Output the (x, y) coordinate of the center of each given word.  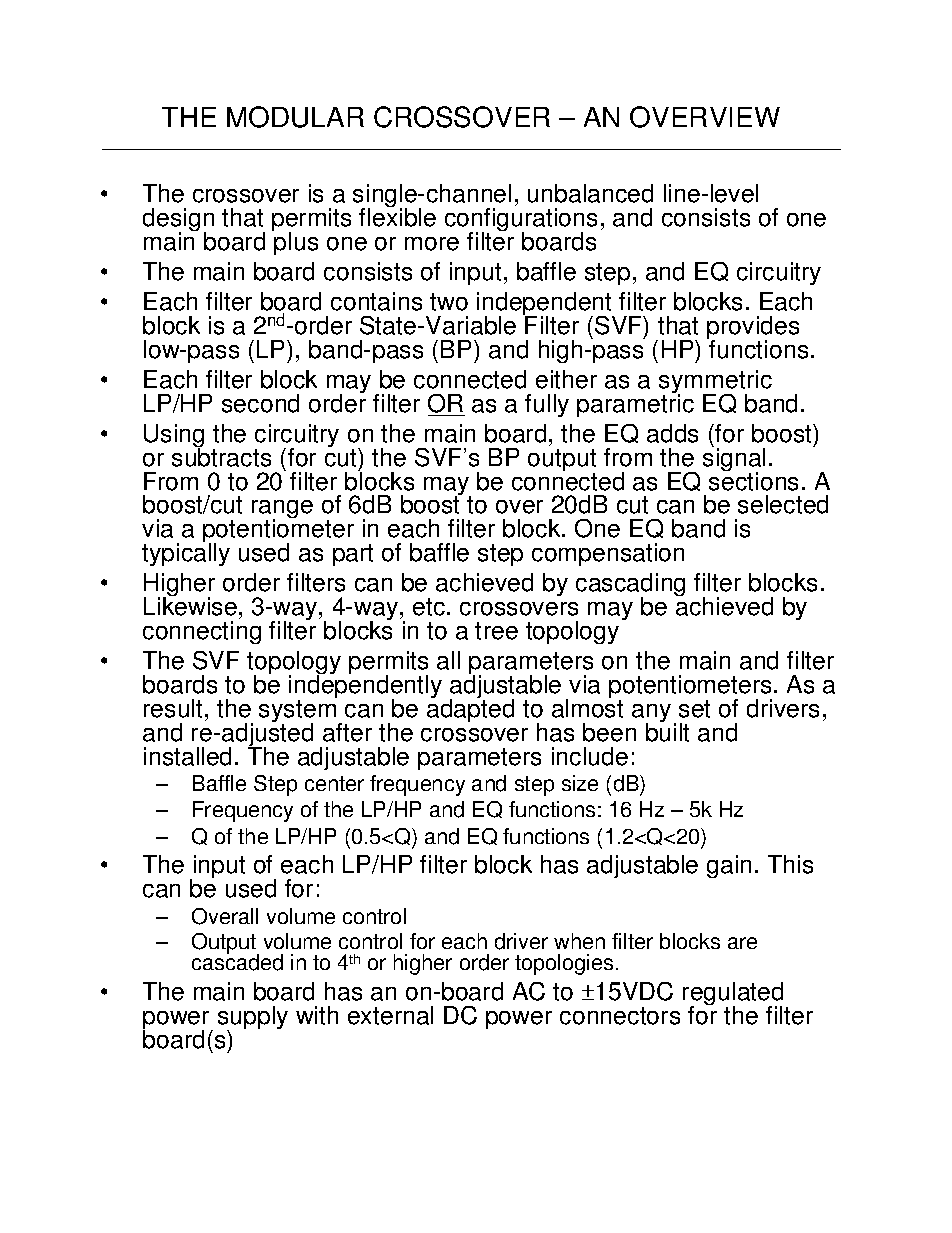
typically (186, 553)
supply (253, 1019)
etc (429, 607)
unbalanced (590, 193)
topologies (564, 964)
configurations (521, 221)
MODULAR (295, 117)
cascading (630, 586)
